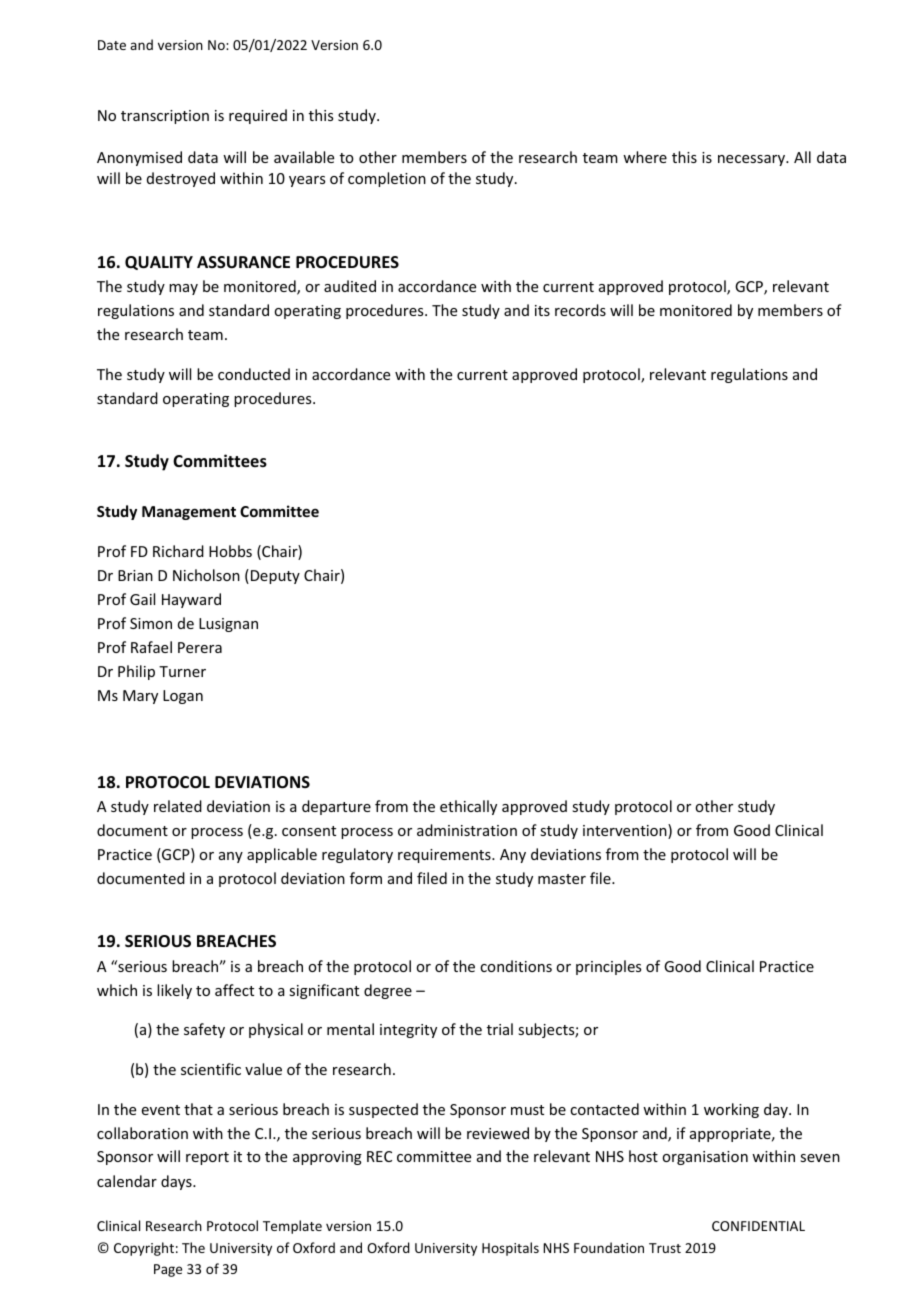 The image size is (924, 1308). What do you see at coordinates (168, 1270) in the screenshot?
I see `Page` at bounding box center [168, 1270].
